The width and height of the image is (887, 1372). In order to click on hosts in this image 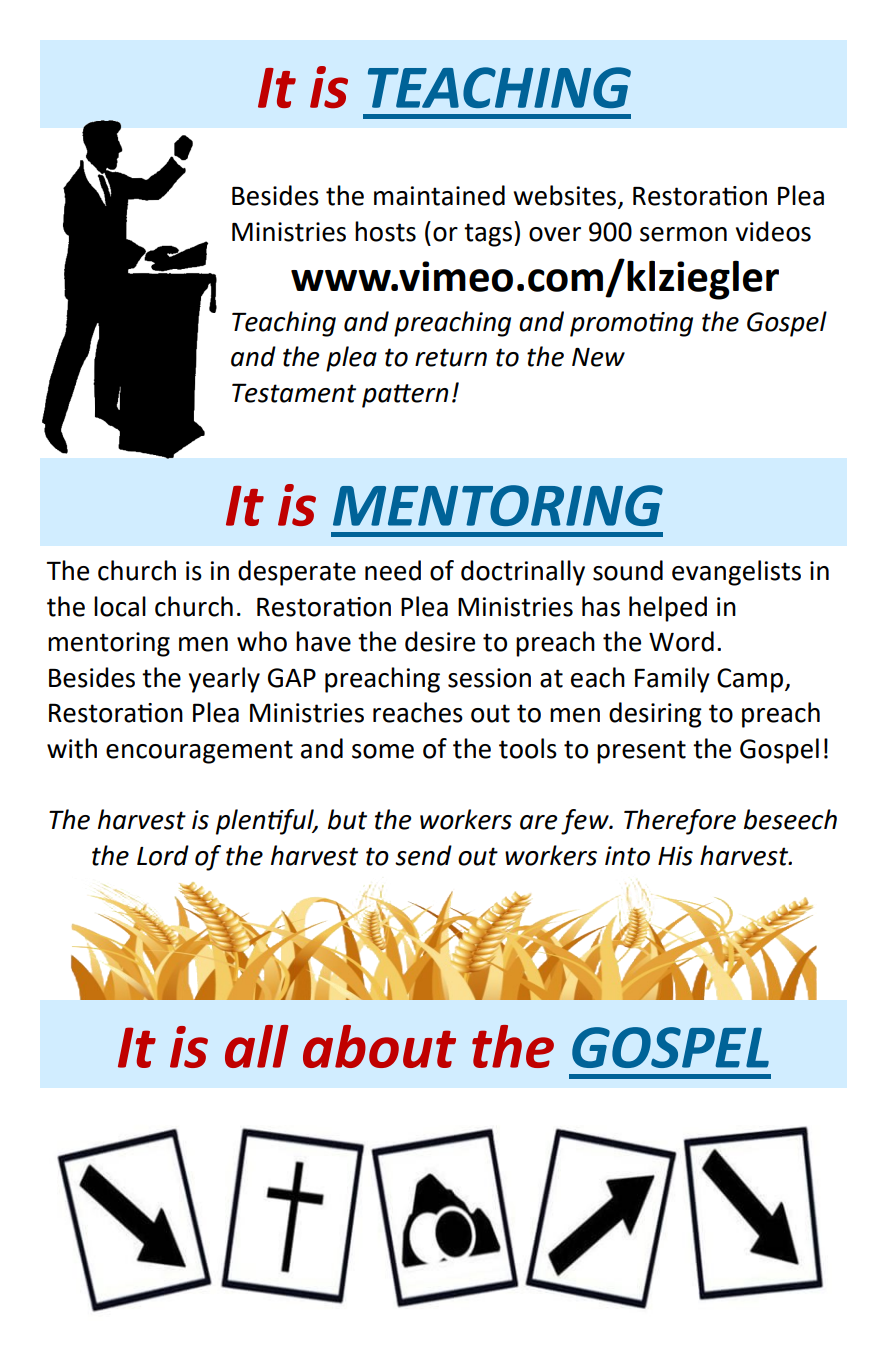, I will do `click(385, 231)`.
